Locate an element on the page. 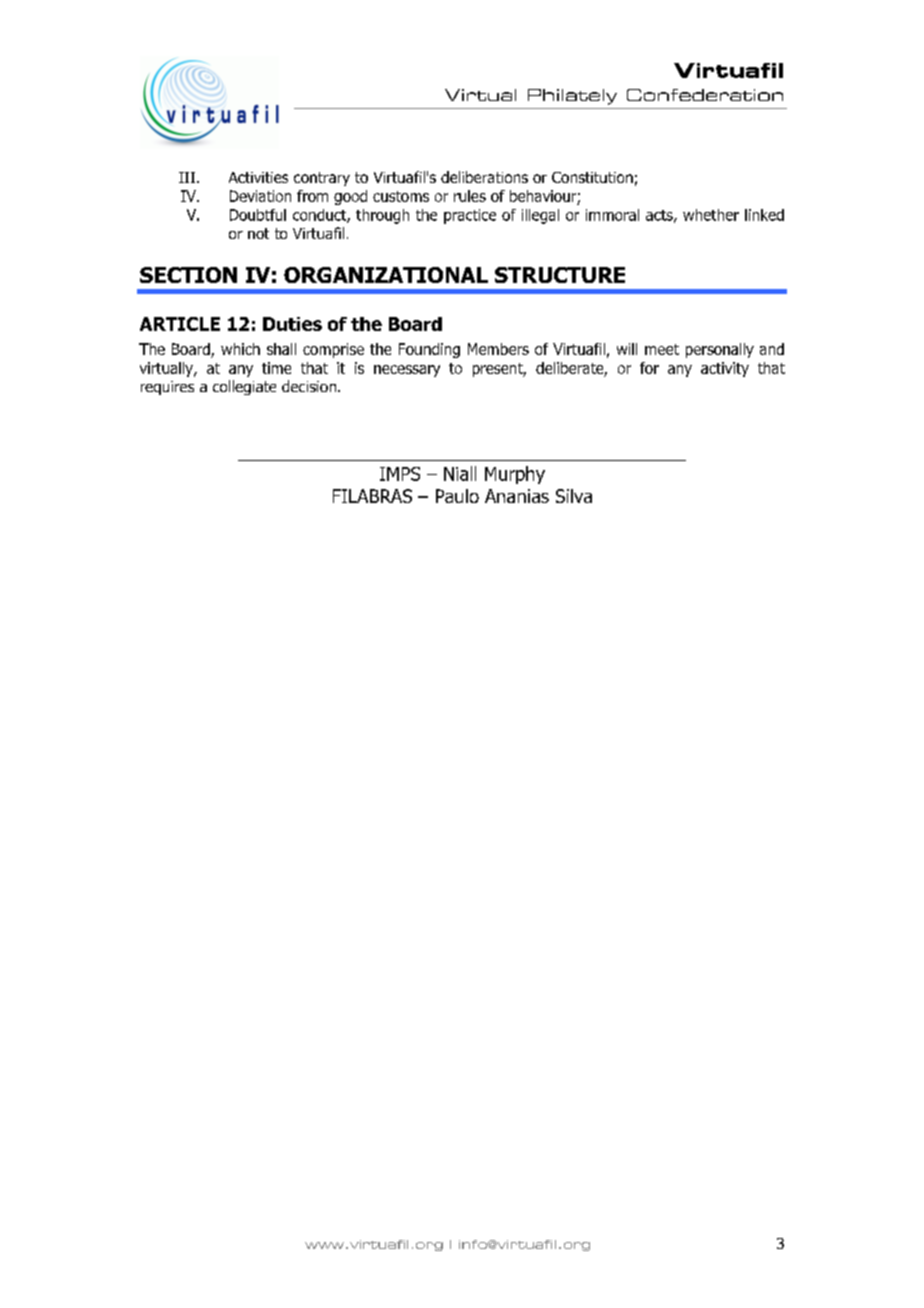 The width and height of the document is (924, 1308). practice is located at coordinates (470, 216).
